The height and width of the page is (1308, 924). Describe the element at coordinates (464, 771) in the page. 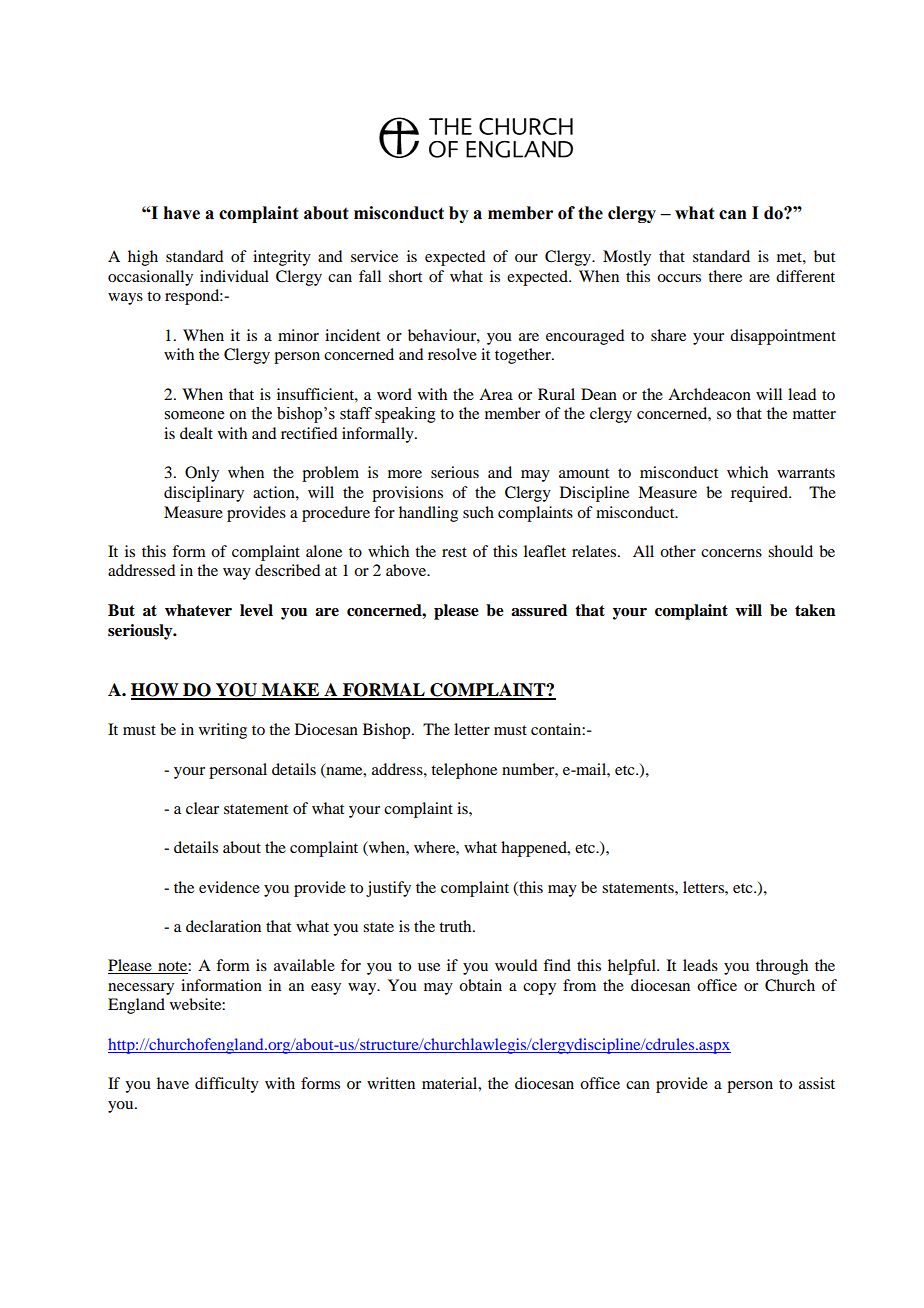

I see `telephone` at that location.
